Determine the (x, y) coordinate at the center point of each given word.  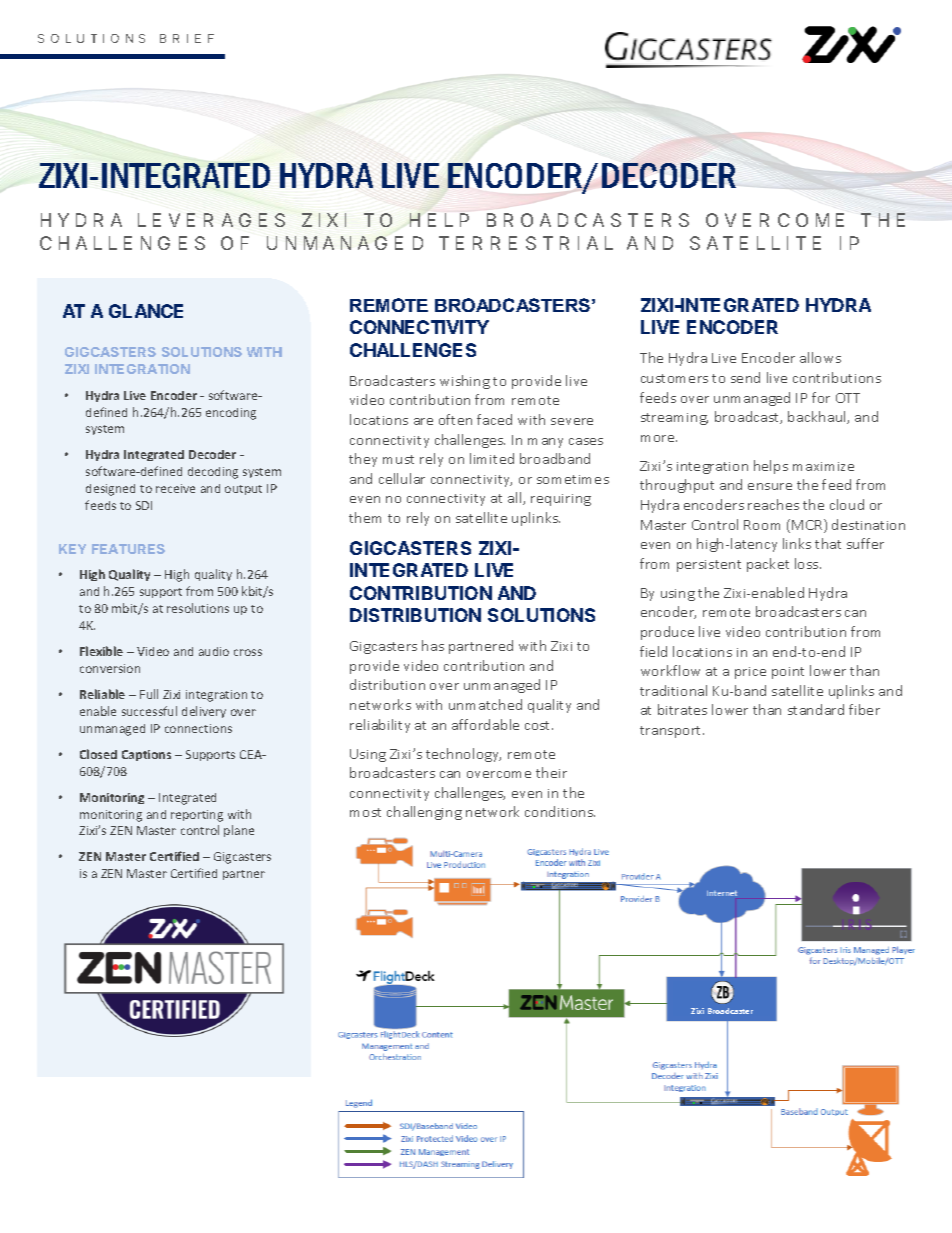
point (788, 673)
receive (175, 488)
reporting (197, 816)
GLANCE (146, 311)
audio (214, 651)
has (433, 645)
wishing (465, 382)
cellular (402, 478)
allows (820, 357)
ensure (770, 486)
